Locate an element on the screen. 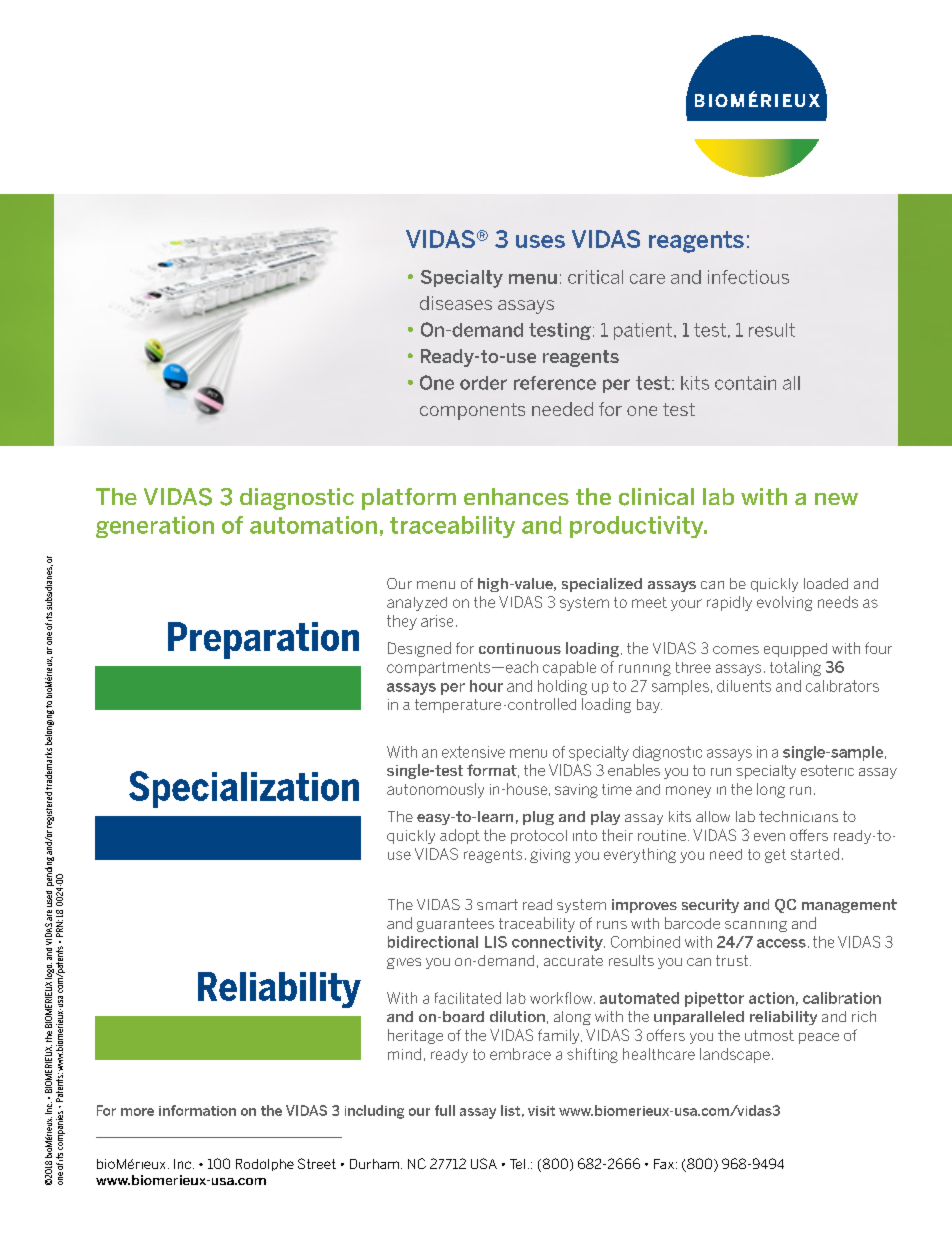  Fax is located at coordinates (664, 1164).
